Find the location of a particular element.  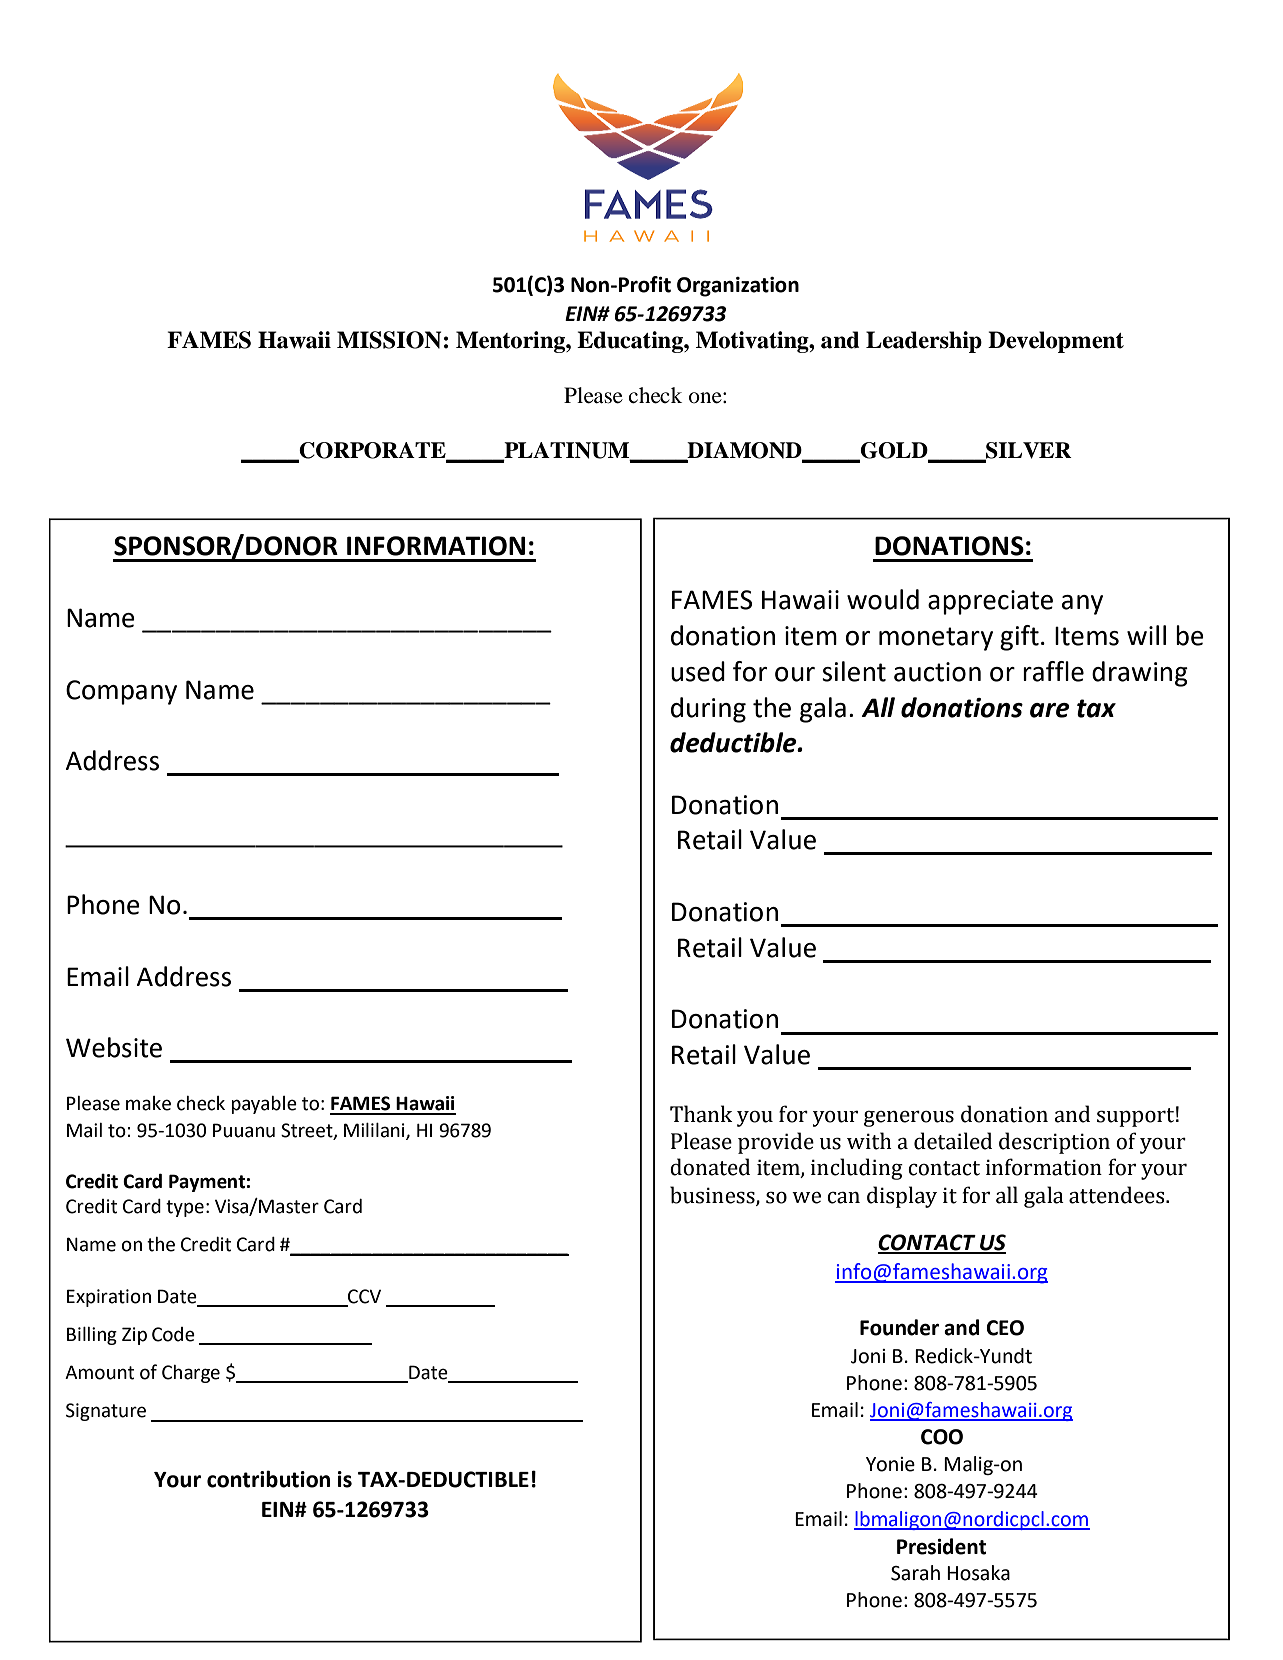

gift is located at coordinates (1019, 638).
